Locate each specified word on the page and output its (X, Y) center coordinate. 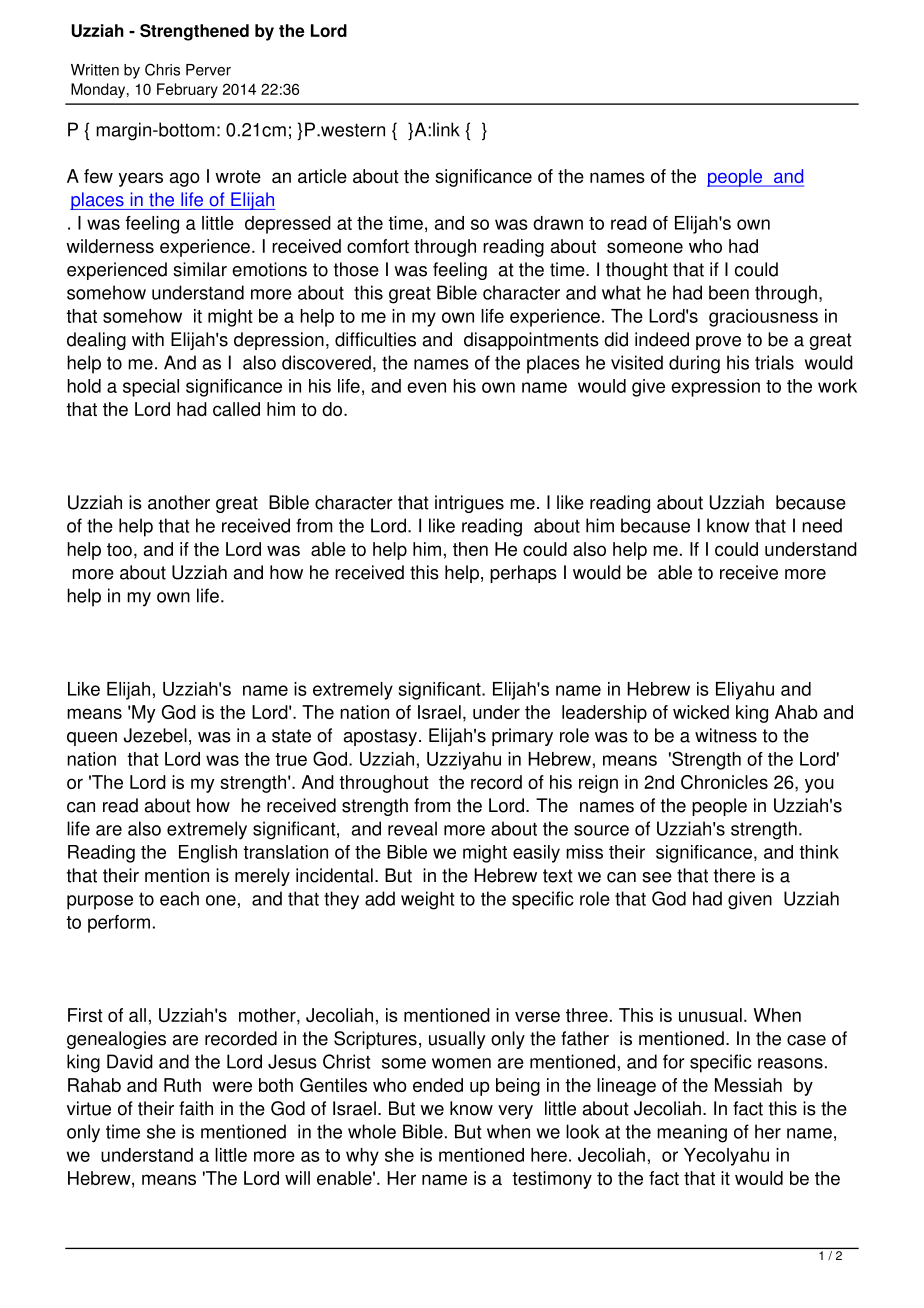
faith (196, 1108)
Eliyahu (745, 691)
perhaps (523, 574)
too (119, 549)
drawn (558, 223)
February (187, 90)
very (515, 1112)
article (322, 176)
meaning (692, 1133)
